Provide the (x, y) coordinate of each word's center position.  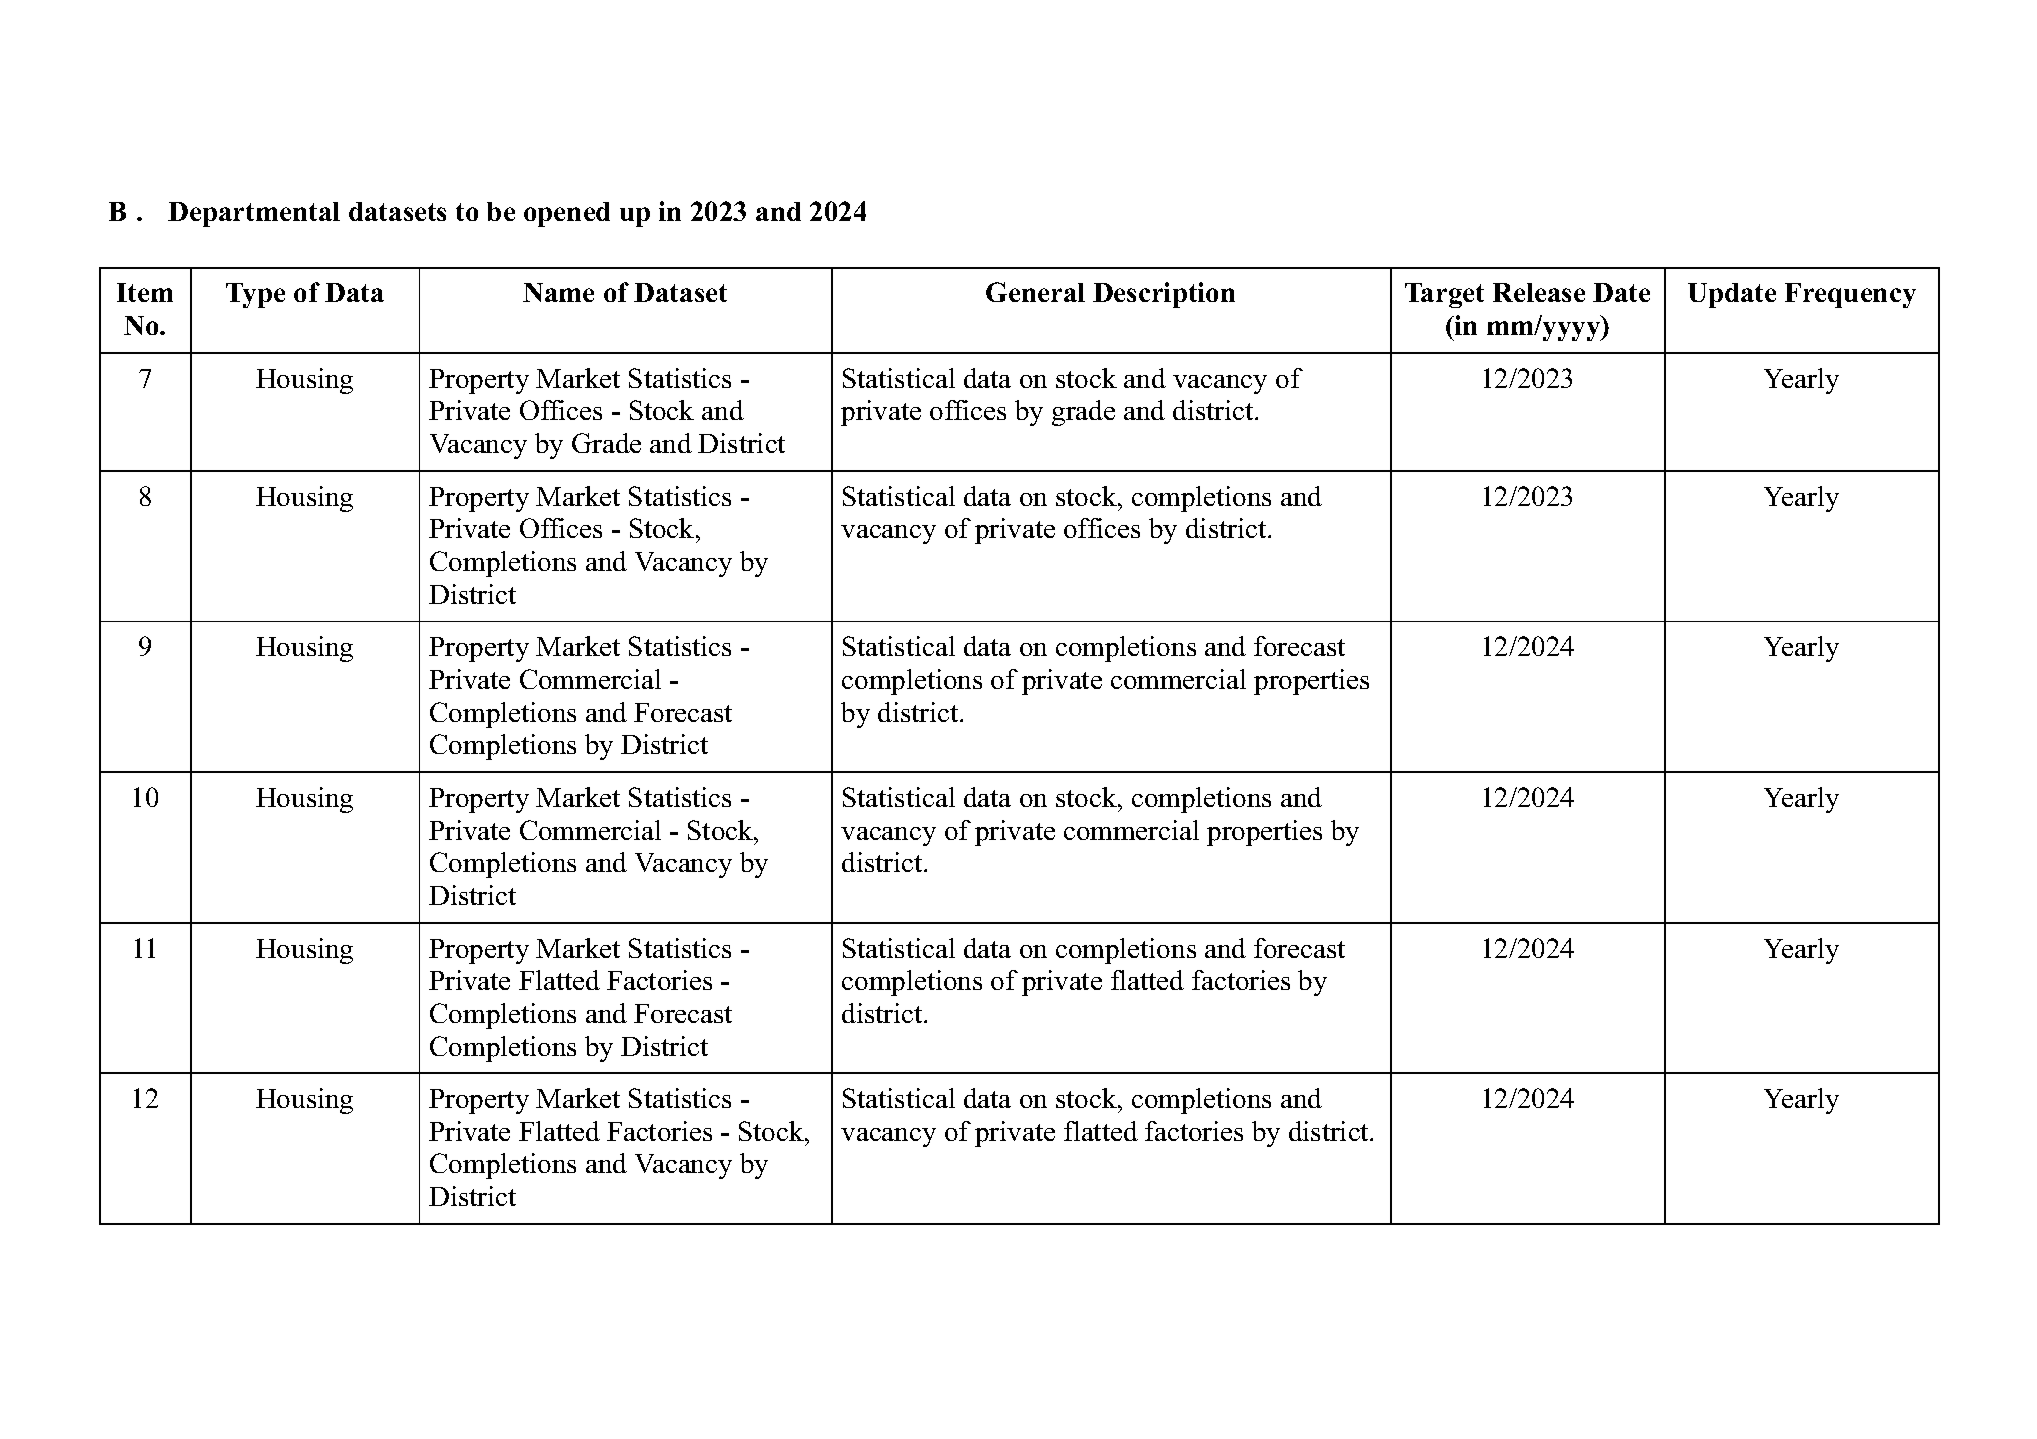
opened (567, 214)
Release (1539, 292)
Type (255, 295)
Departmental (254, 214)
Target (1444, 295)
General (1035, 292)
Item (145, 292)
